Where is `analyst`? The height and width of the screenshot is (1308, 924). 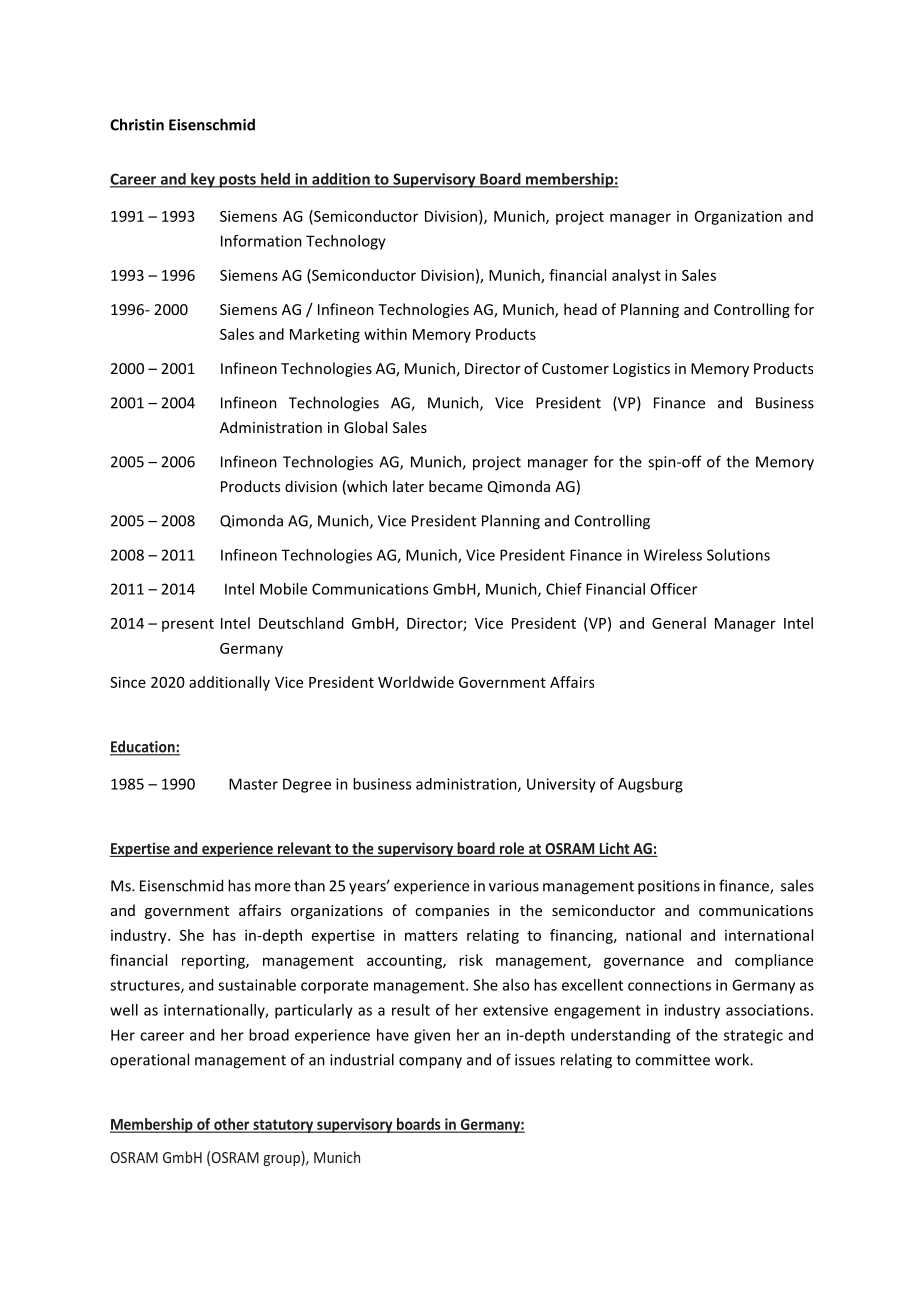 analyst is located at coordinates (636, 276).
